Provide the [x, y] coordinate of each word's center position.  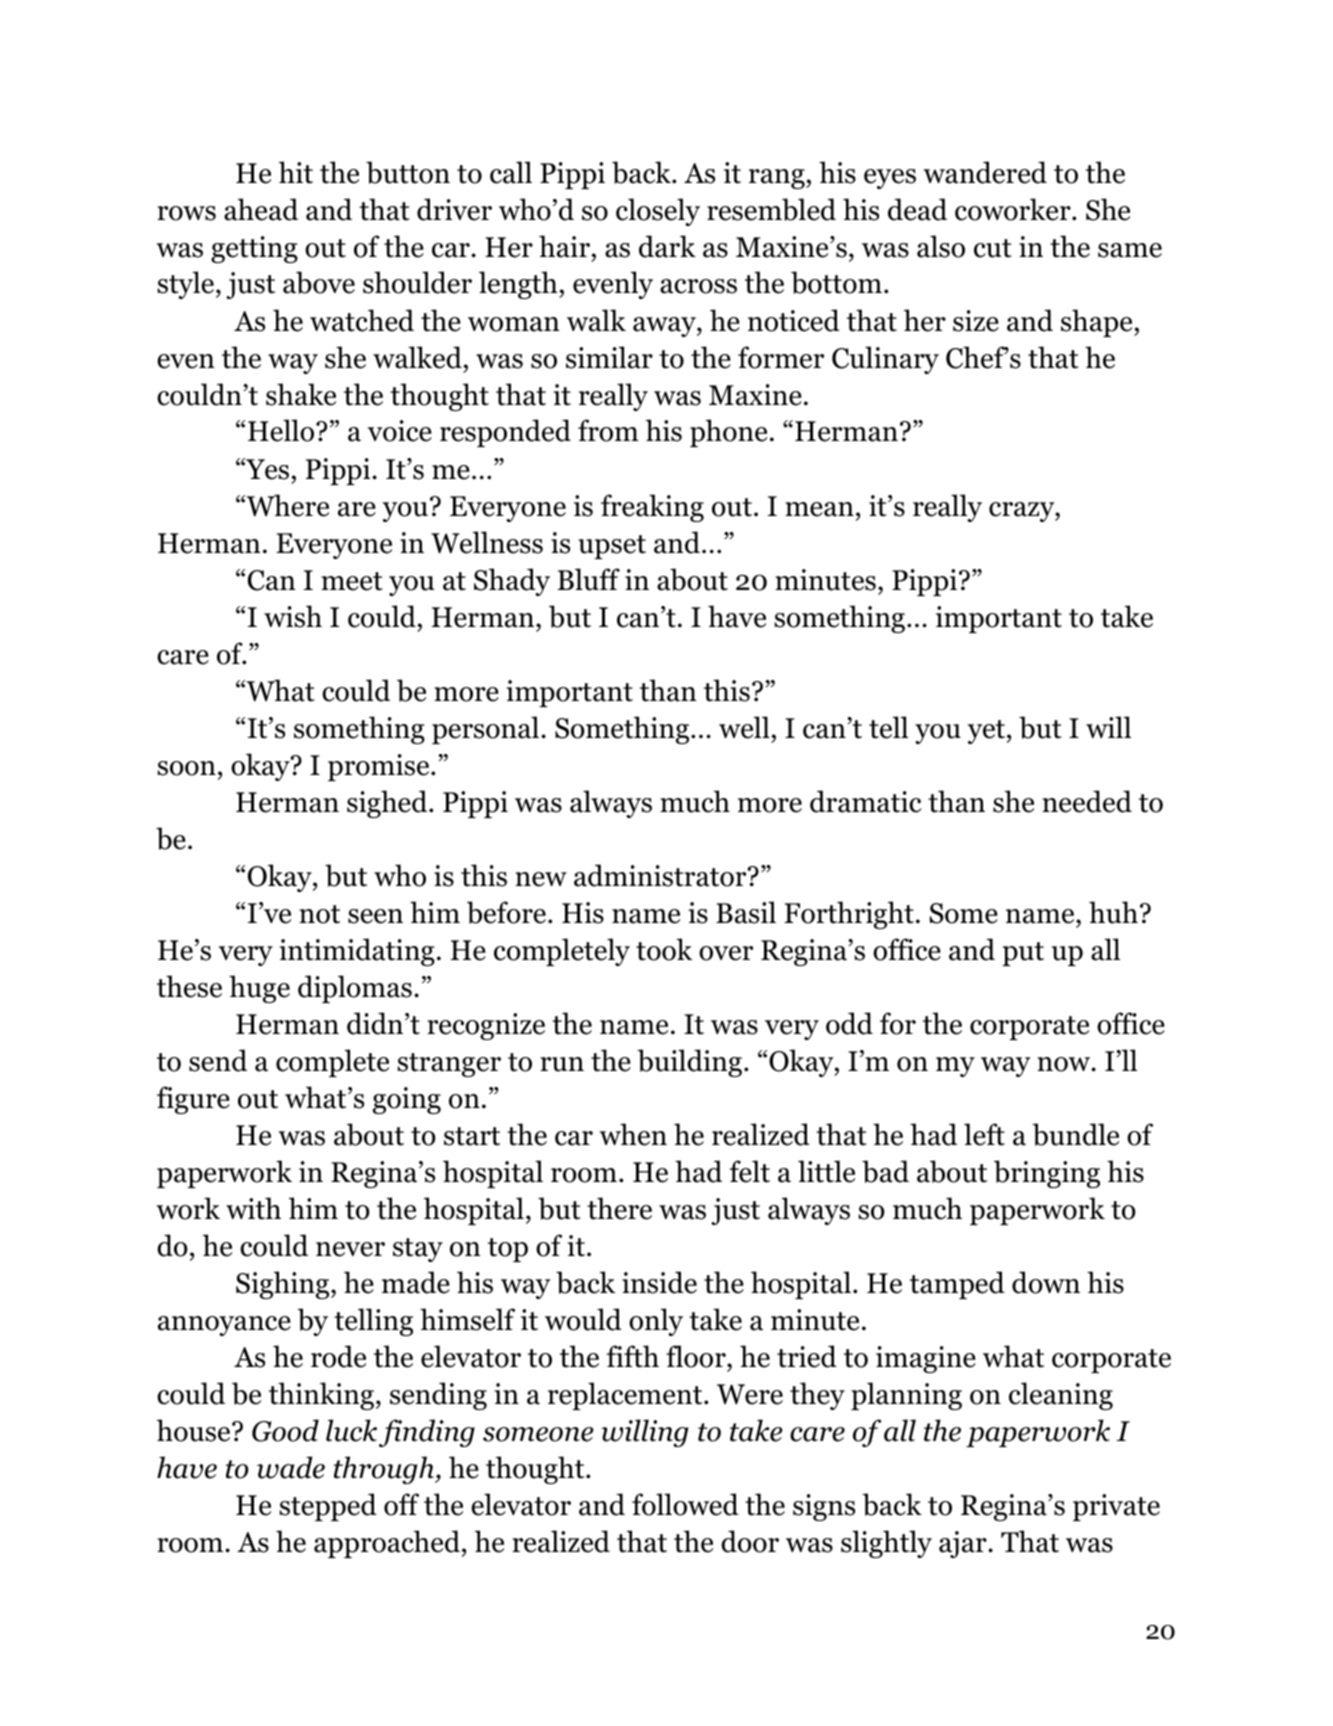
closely [658, 212]
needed [1087, 801]
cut [993, 248]
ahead [261, 209]
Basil [746, 912]
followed [685, 1504]
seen [375, 916]
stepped [328, 1507]
